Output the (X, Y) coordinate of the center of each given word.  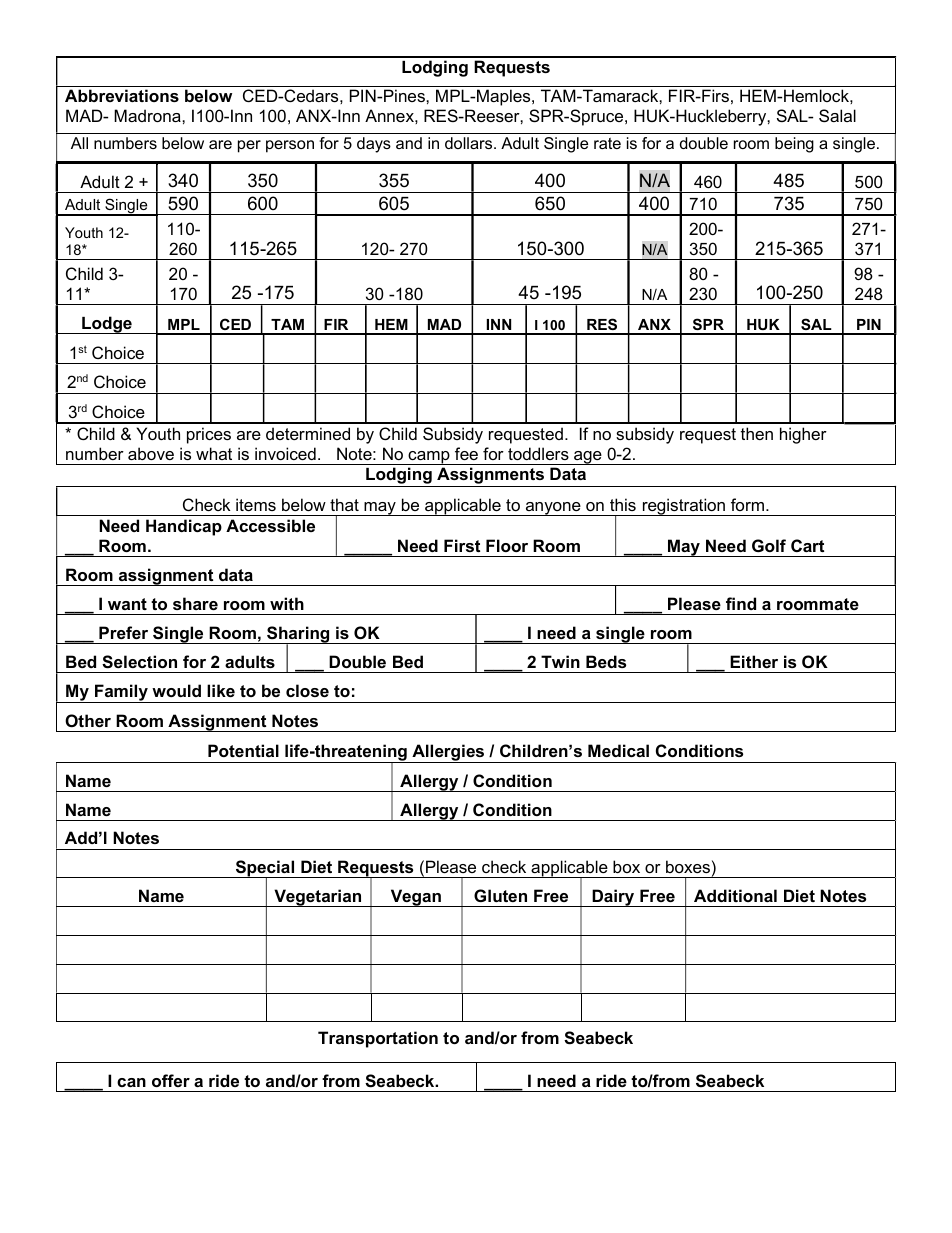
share (195, 603)
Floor (507, 545)
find (741, 603)
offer (171, 1080)
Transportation (378, 1039)
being (794, 145)
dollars (470, 143)
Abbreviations (122, 95)
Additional (735, 895)
